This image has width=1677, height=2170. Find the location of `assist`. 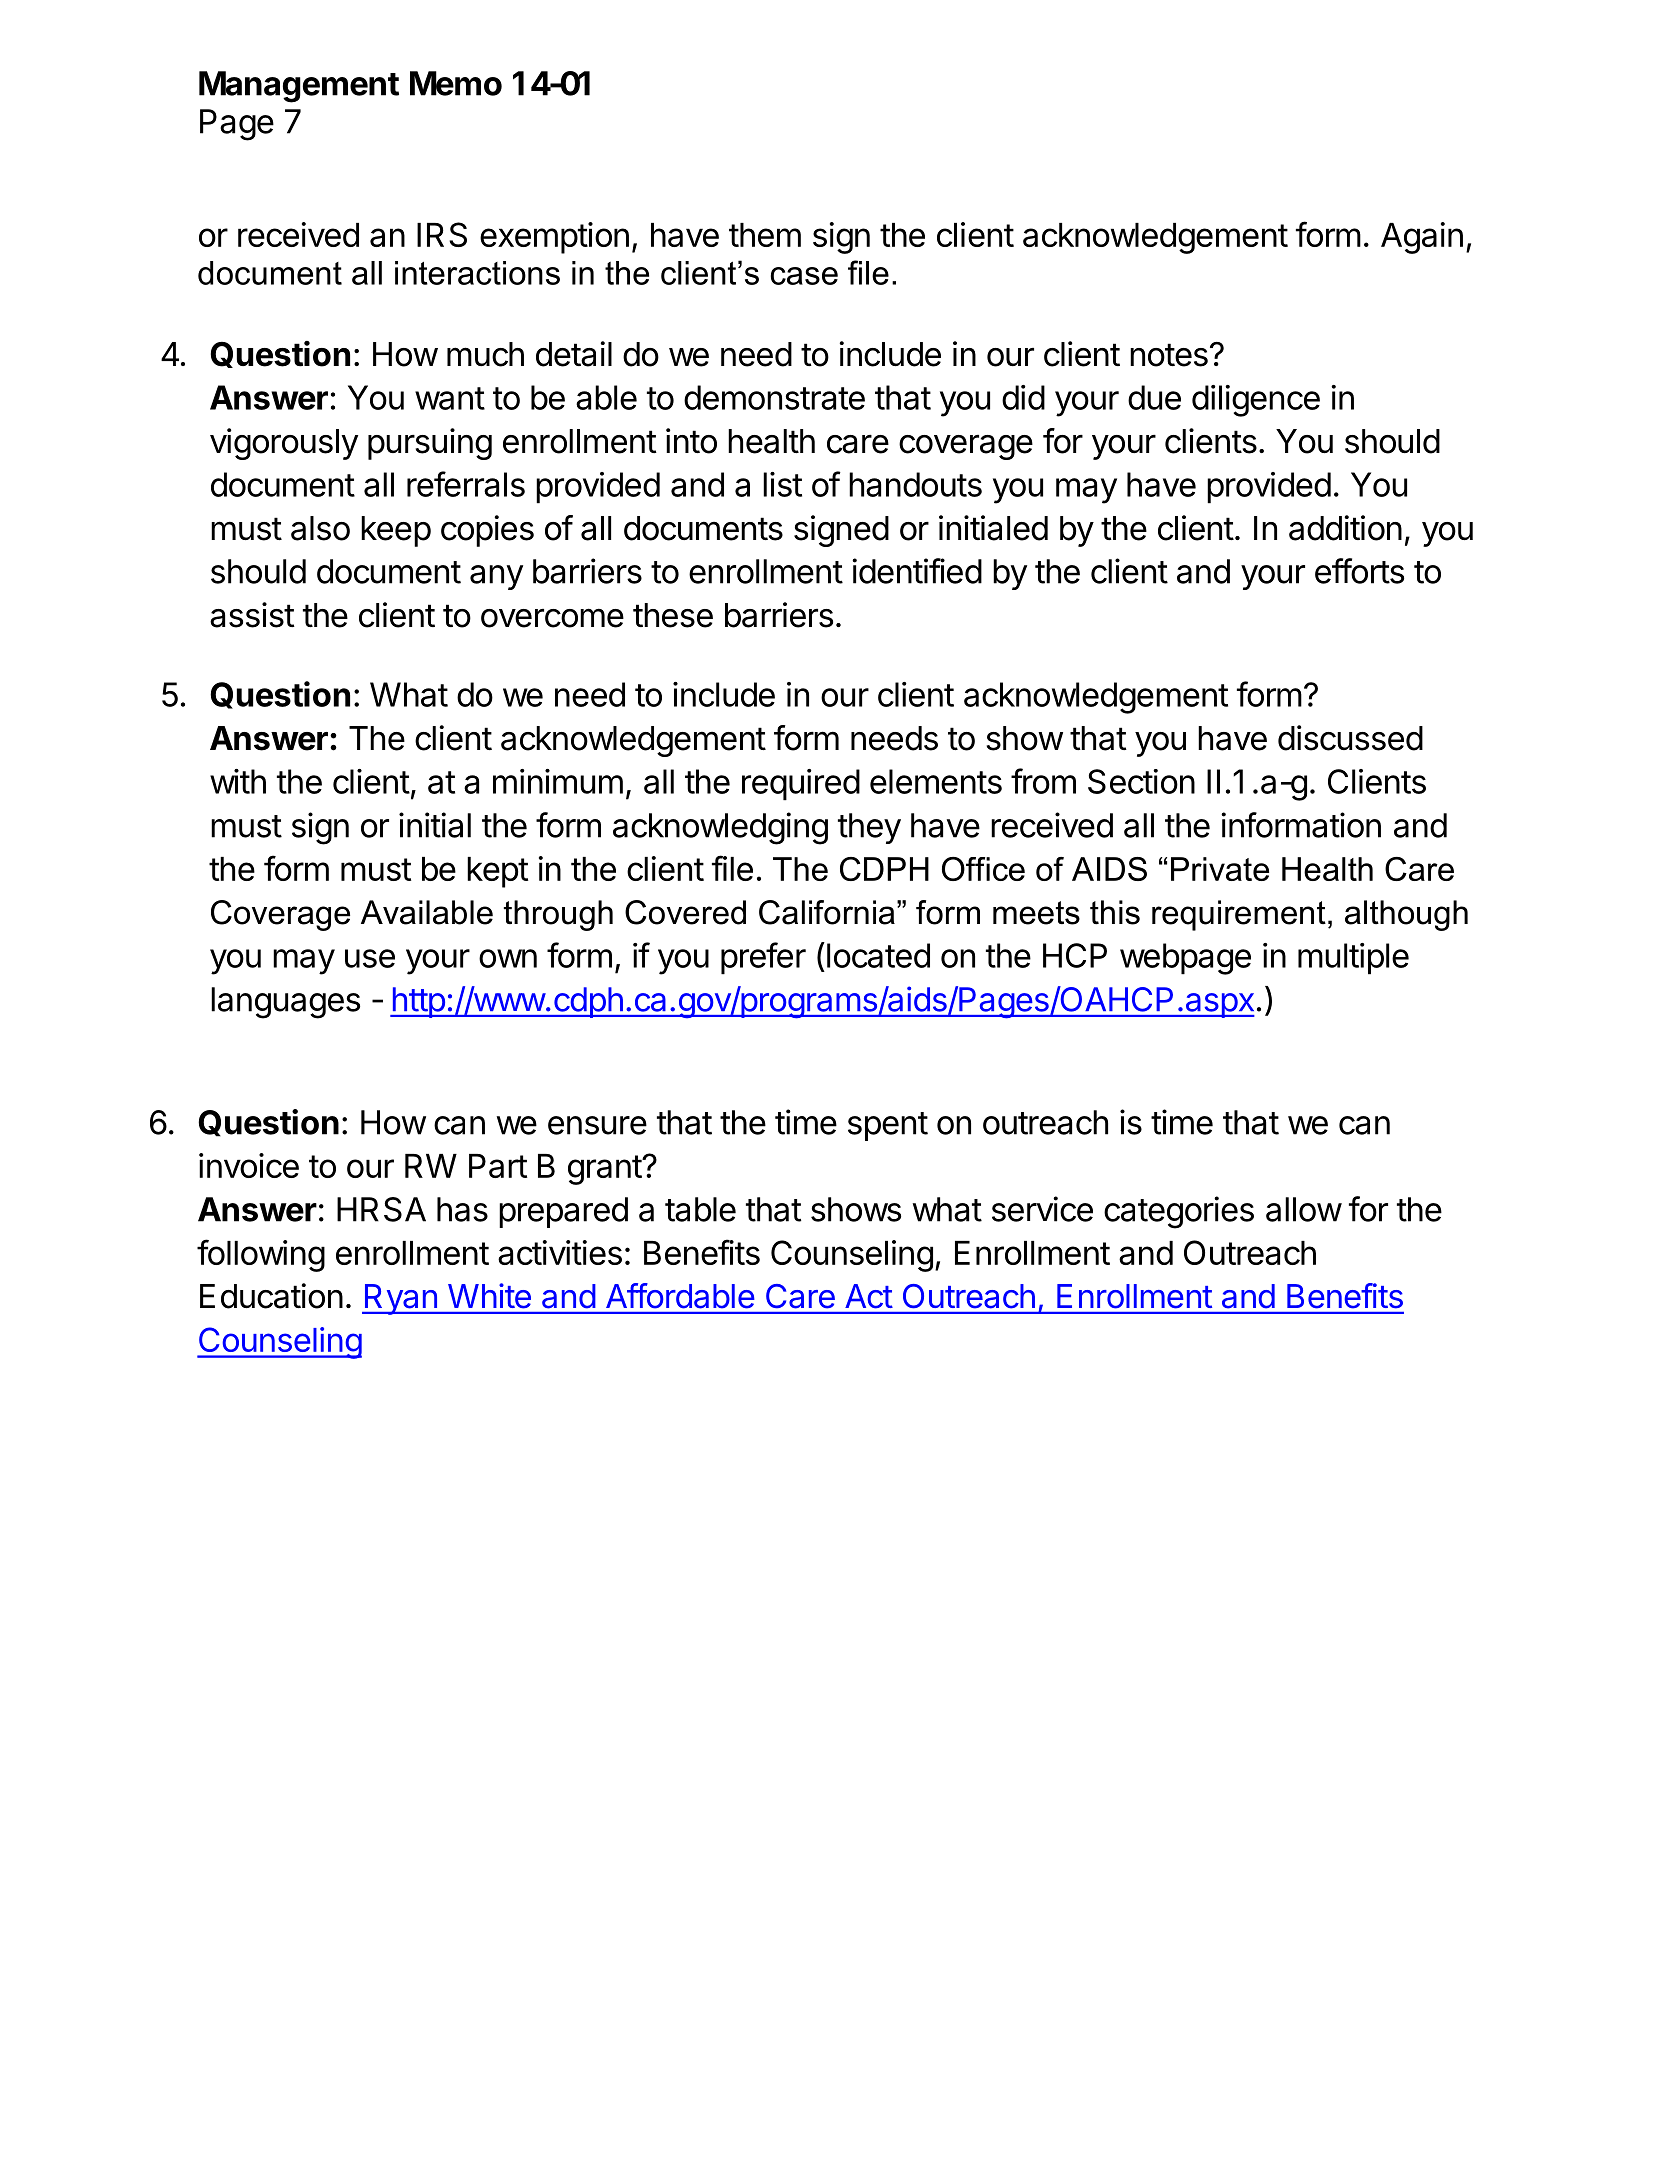

assist is located at coordinates (252, 615).
